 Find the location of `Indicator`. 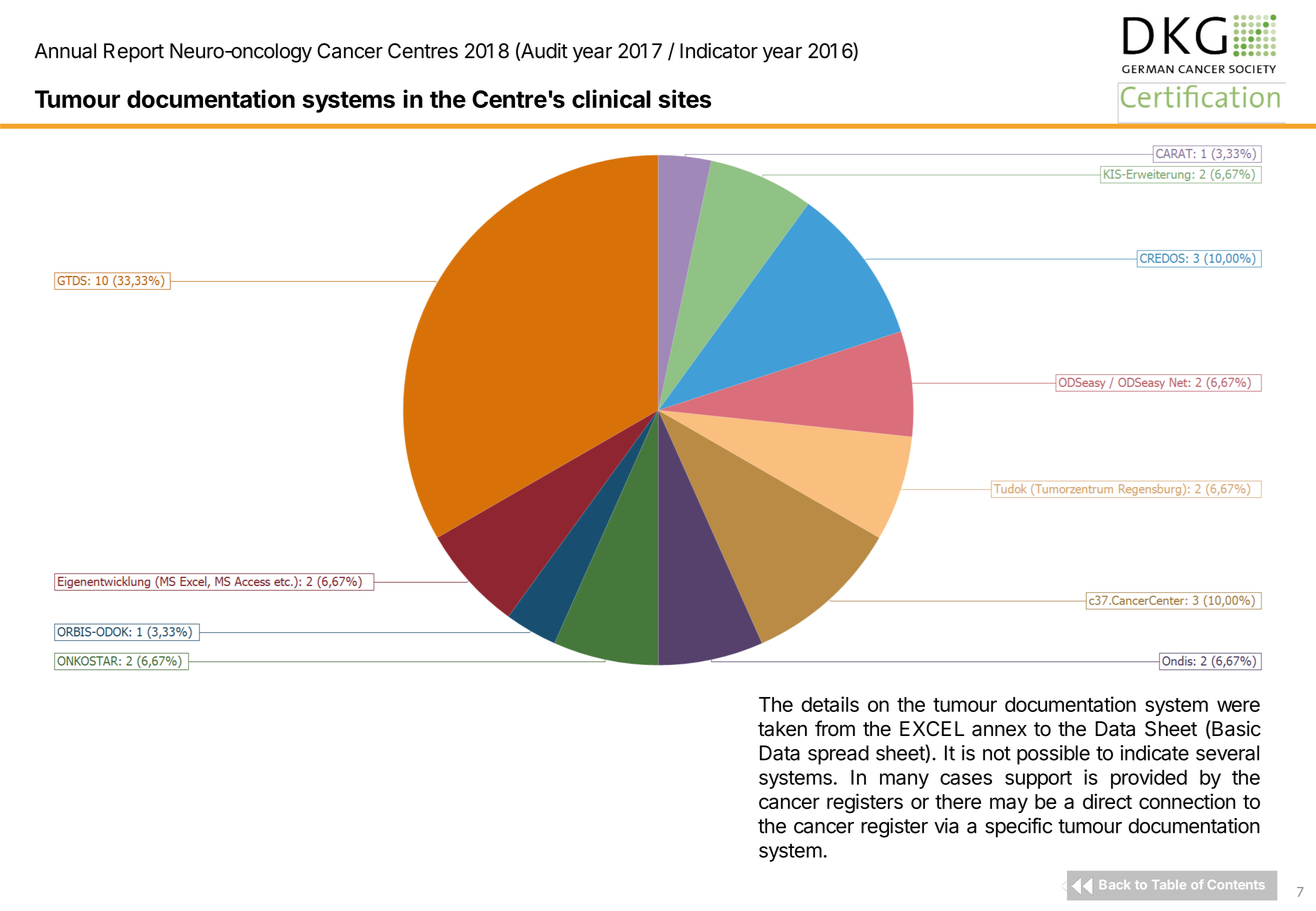

Indicator is located at coordinates (719, 51).
